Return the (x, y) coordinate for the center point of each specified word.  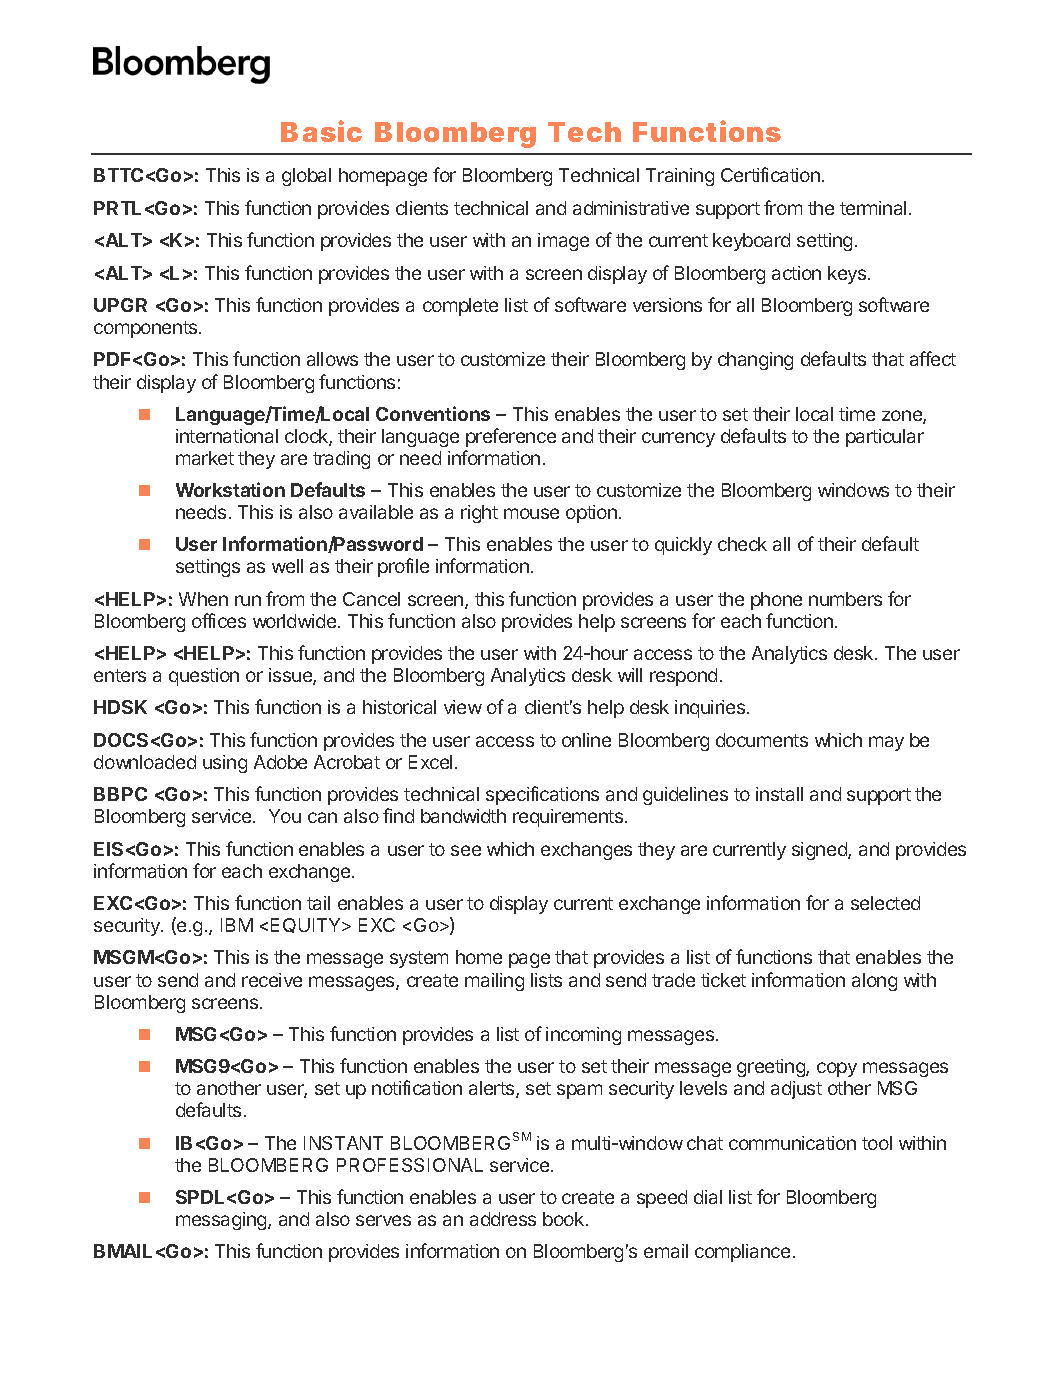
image (563, 242)
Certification (770, 174)
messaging (222, 1221)
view (463, 707)
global (306, 177)
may (886, 743)
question (204, 677)
